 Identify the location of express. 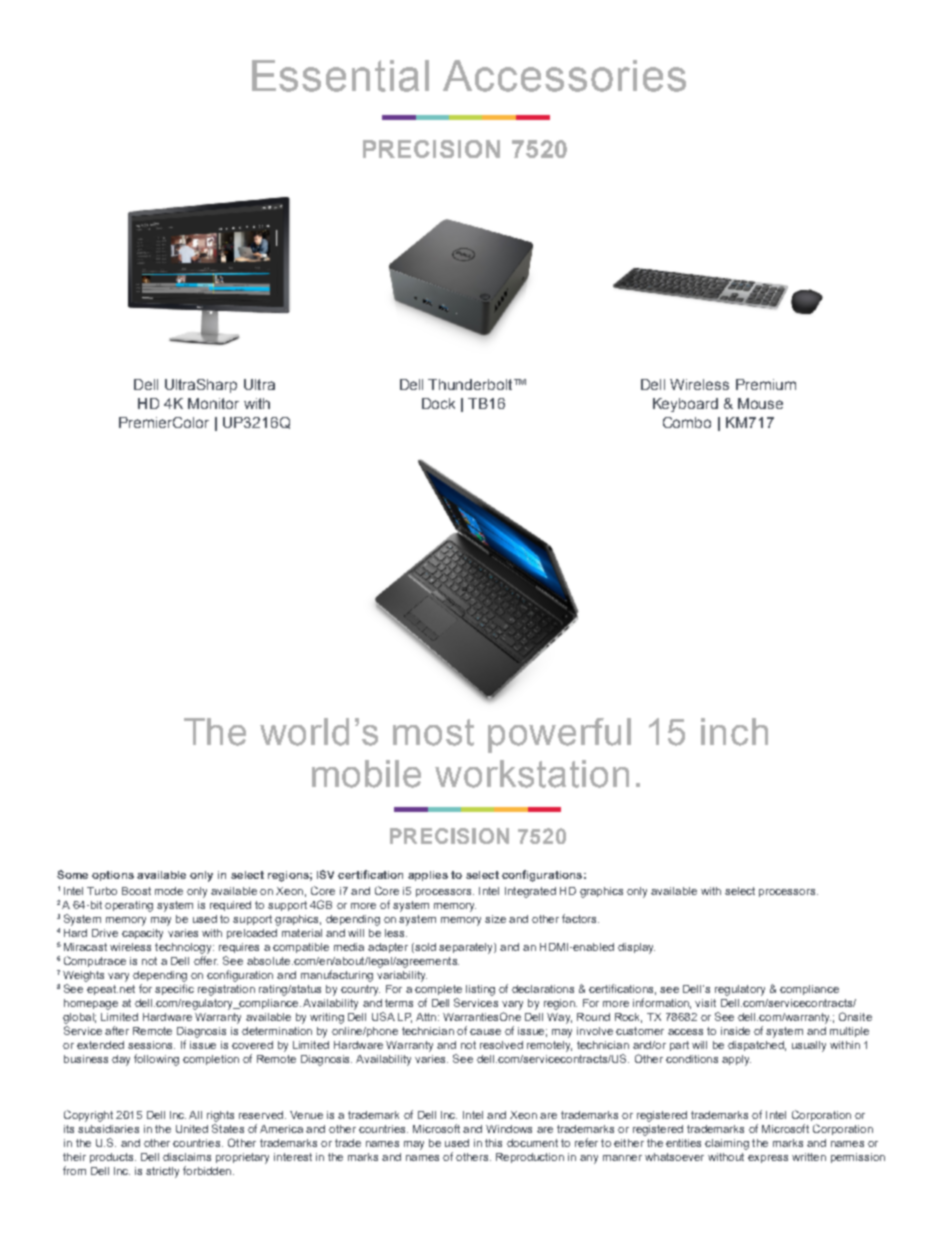
(768, 1159).
